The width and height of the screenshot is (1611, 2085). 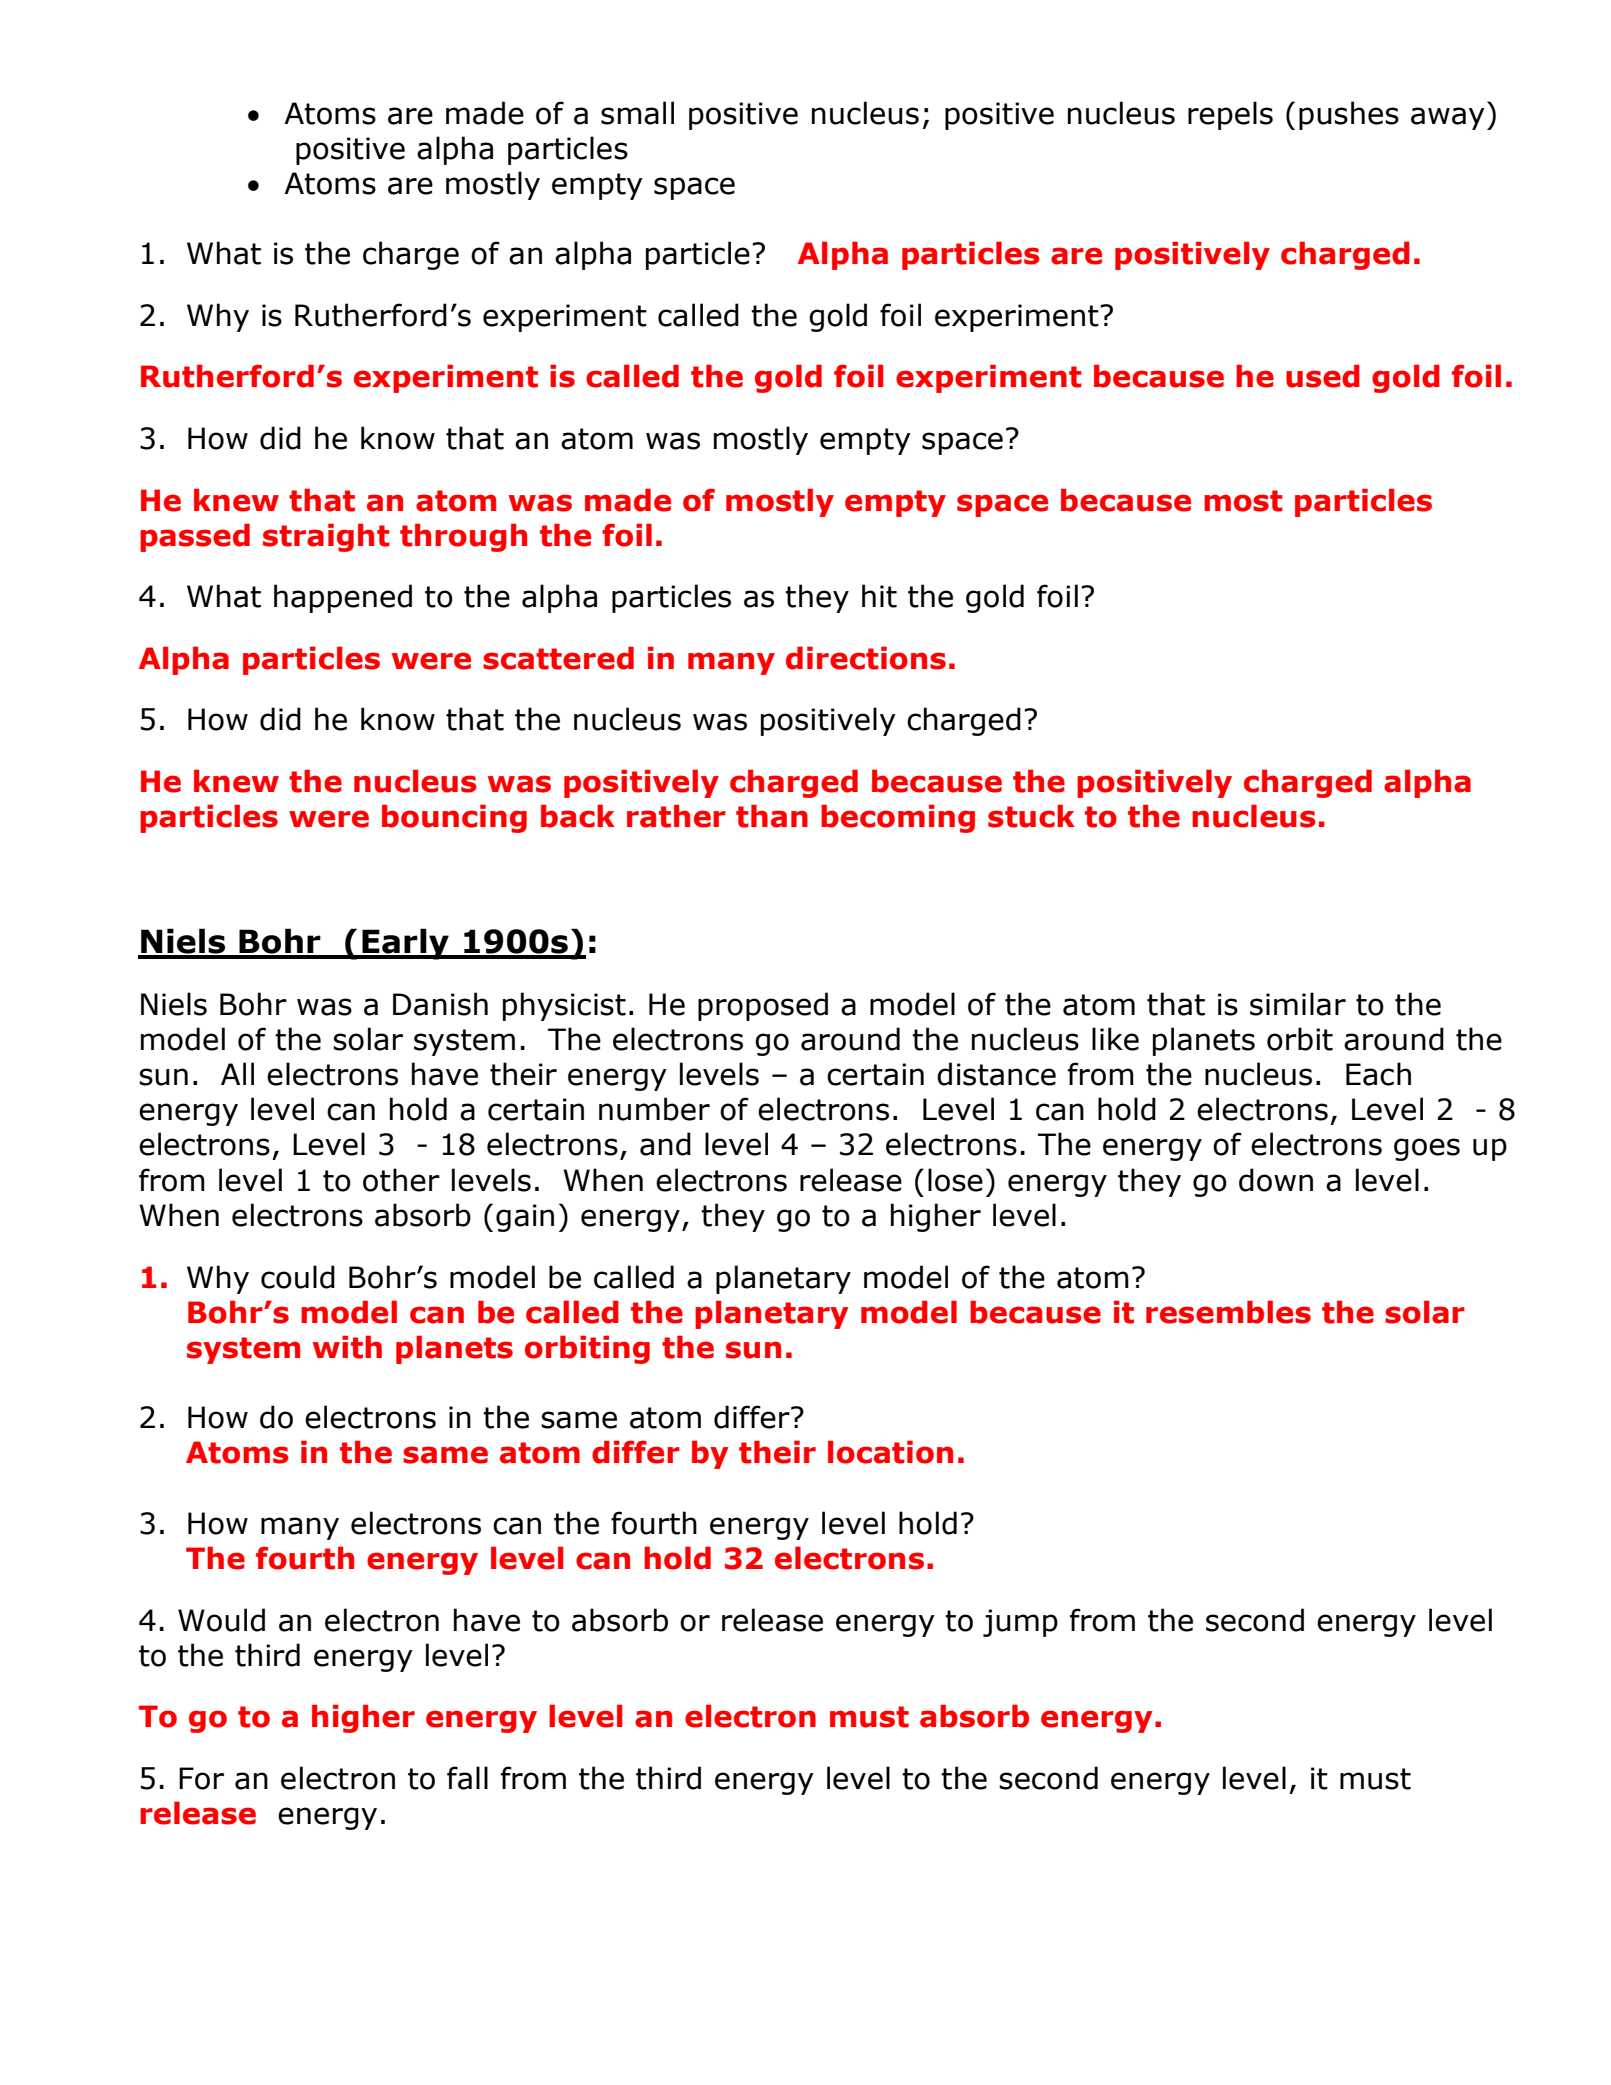 I want to click on stuck, so click(x=1031, y=816).
